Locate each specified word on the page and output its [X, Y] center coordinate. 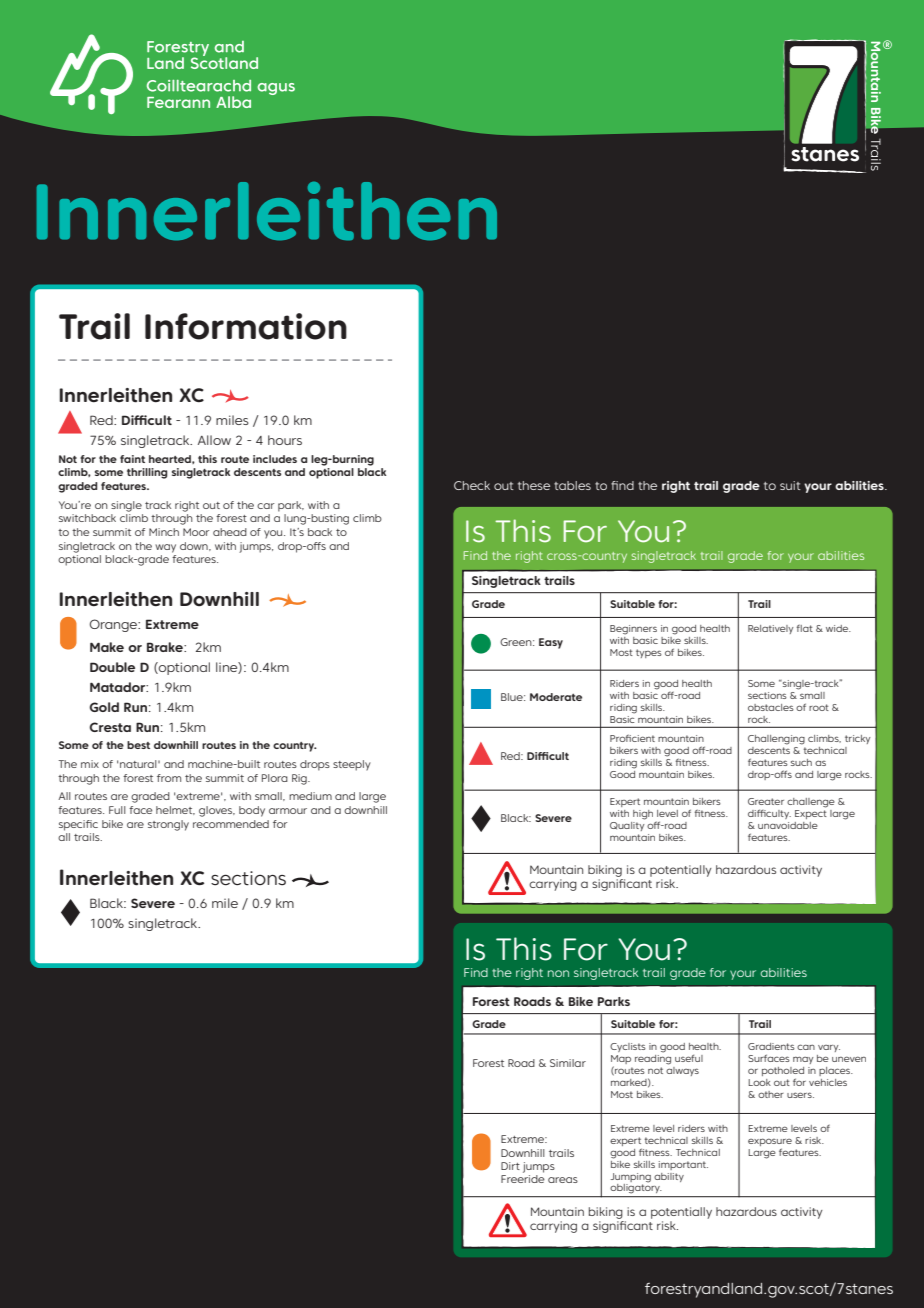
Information [246, 326]
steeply [352, 765]
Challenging [776, 740]
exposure [770, 1142]
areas [563, 1180]
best [138, 745]
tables [572, 485]
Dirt [510, 1166]
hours [285, 440]
